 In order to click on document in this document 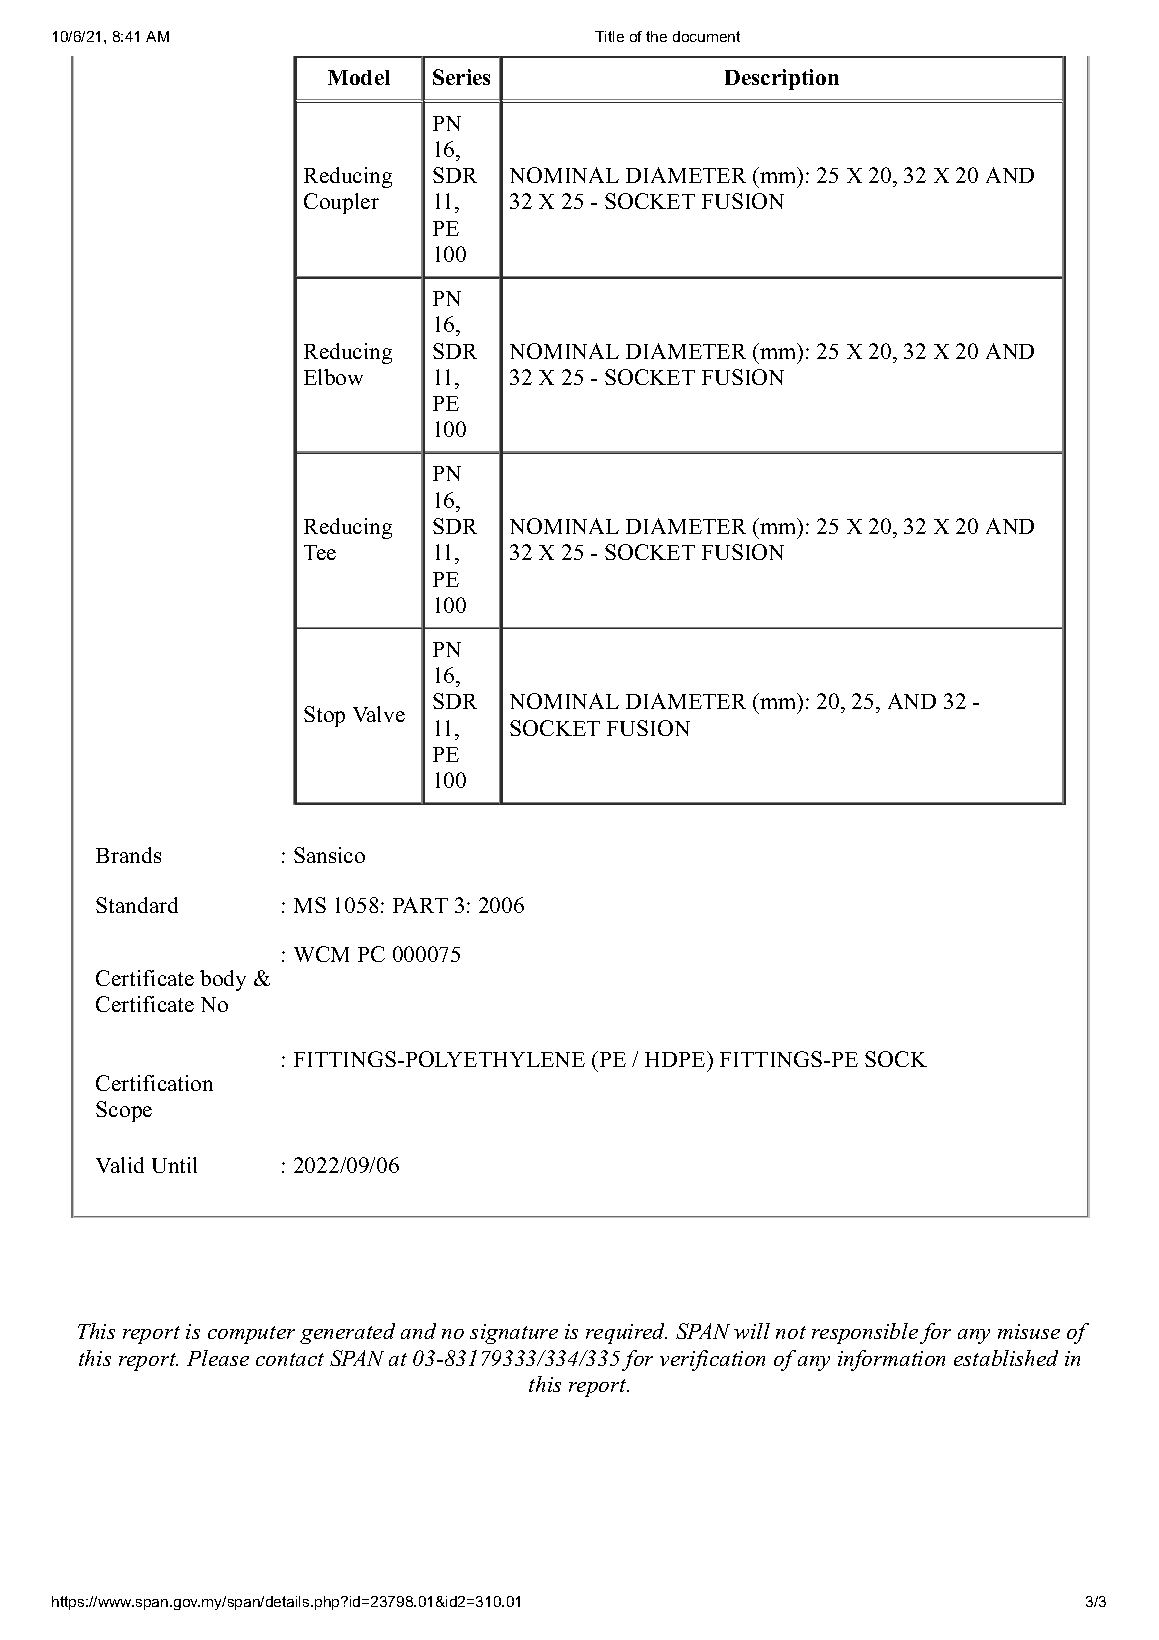, I will do `click(706, 36)`.
